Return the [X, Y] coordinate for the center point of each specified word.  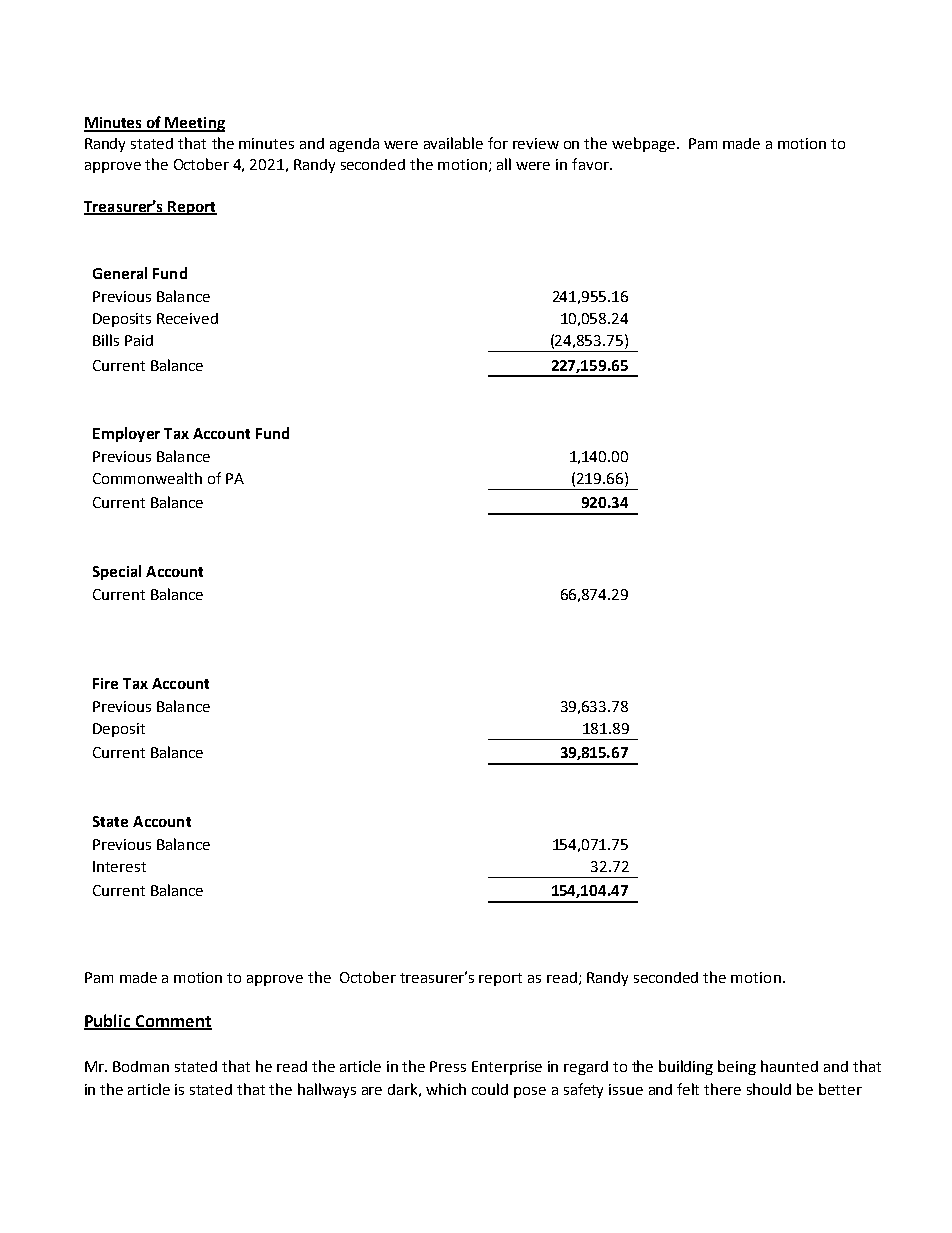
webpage [643, 144]
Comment [173, 1022]
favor [591, 164]
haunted [789, 1066]
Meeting [194, 124]
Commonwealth [147, 478]
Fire [105, 683]
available [453, 143]
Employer [126, 434]
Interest [119, 866]
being [737, 1067]
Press [448, 1066]
